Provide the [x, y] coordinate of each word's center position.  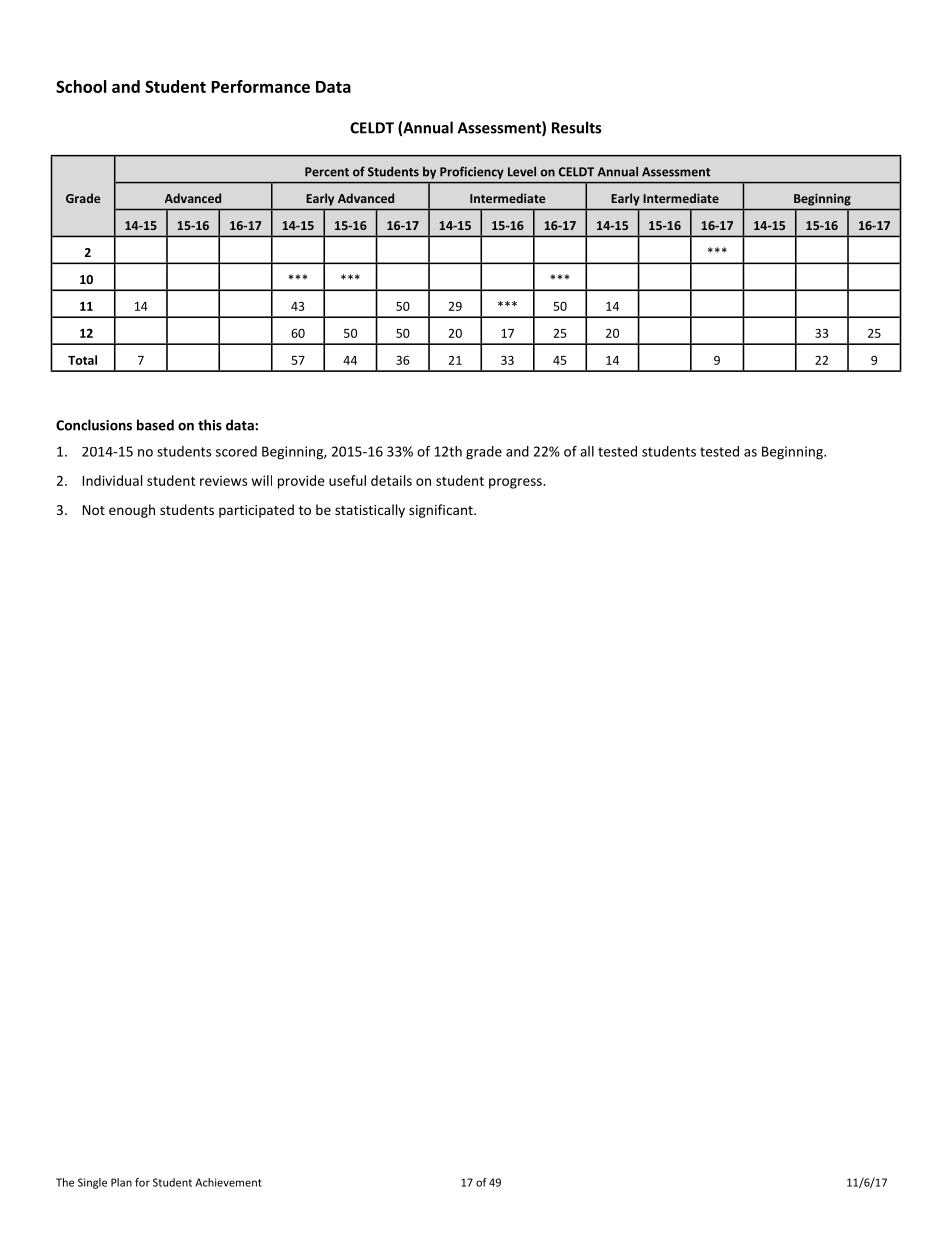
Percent [327, 172]
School [81, 86]
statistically [370, 511]
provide [301, 482]
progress [516, 483]
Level [522, 171]
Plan [121, 1182]
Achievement [228, 1182]
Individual [112, 480]
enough [132, 511]
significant [442, 511]
